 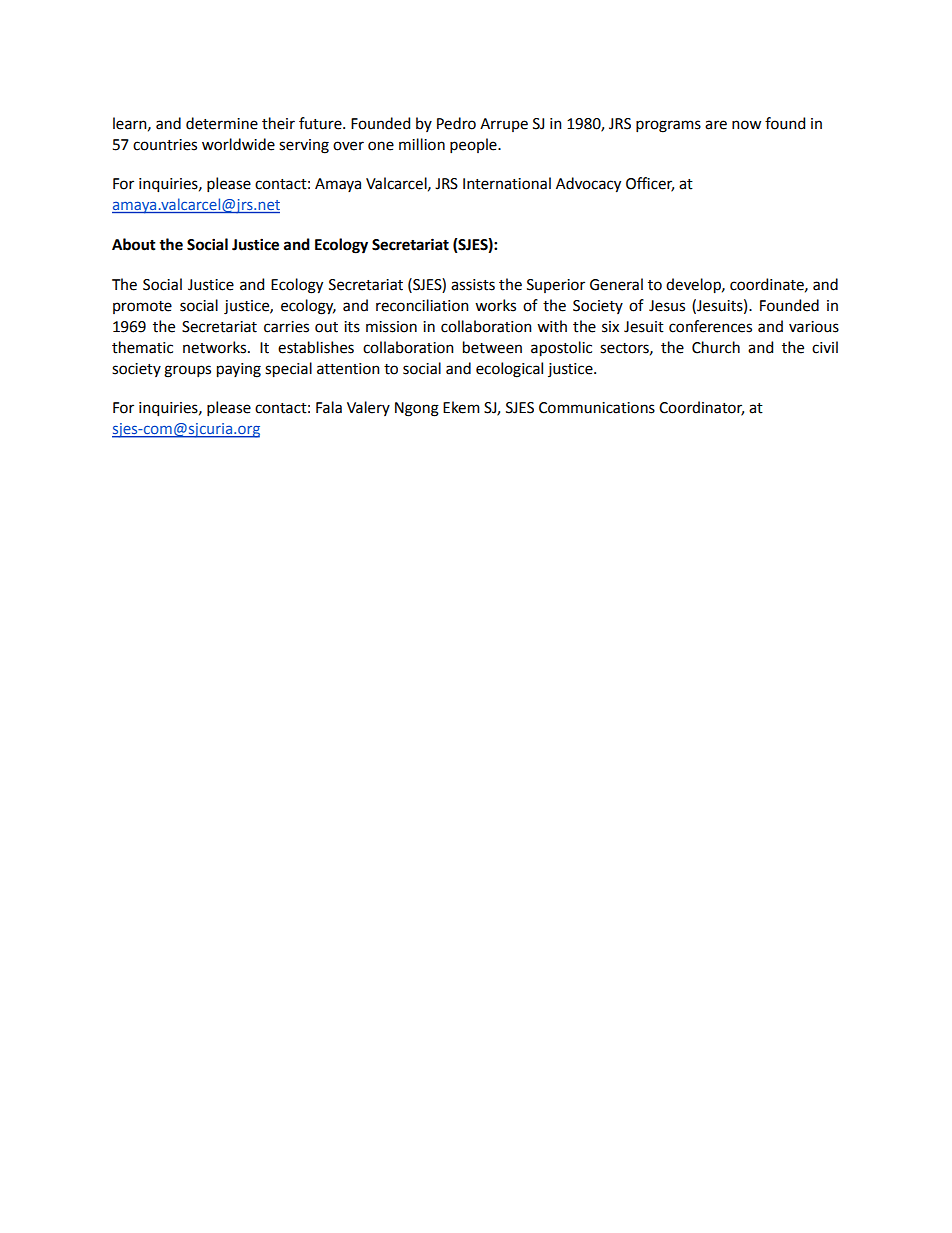 What do you see at coordinates (456, 123) in the image?
I see `Pedro` at bounding box center [456, 123].
